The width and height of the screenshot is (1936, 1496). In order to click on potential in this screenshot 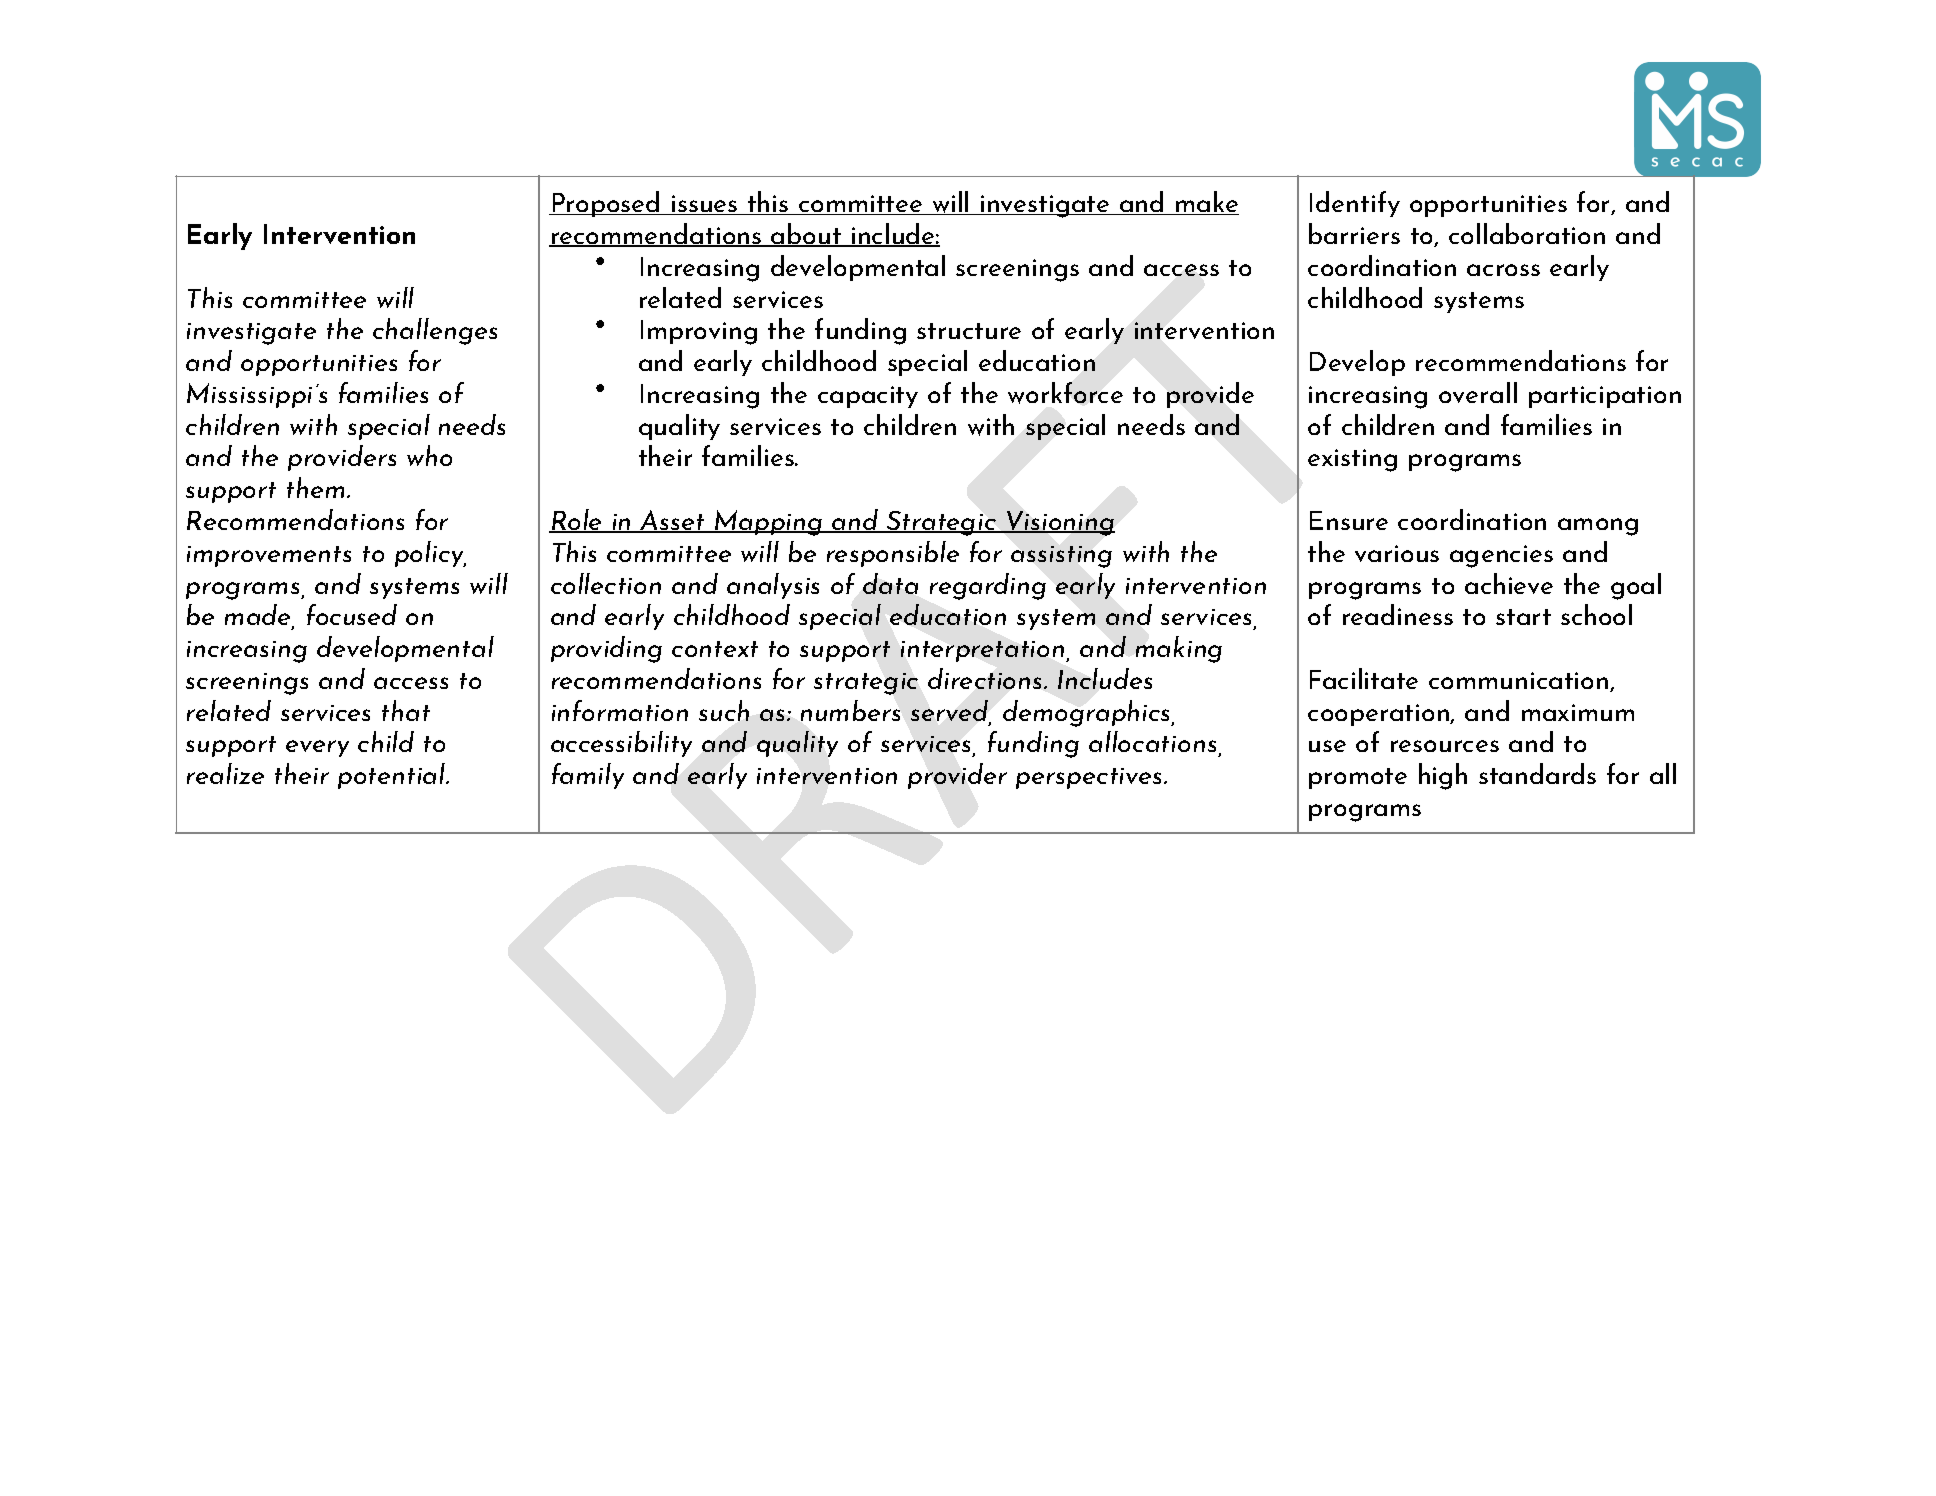, I will do `click(393, 776)`.
